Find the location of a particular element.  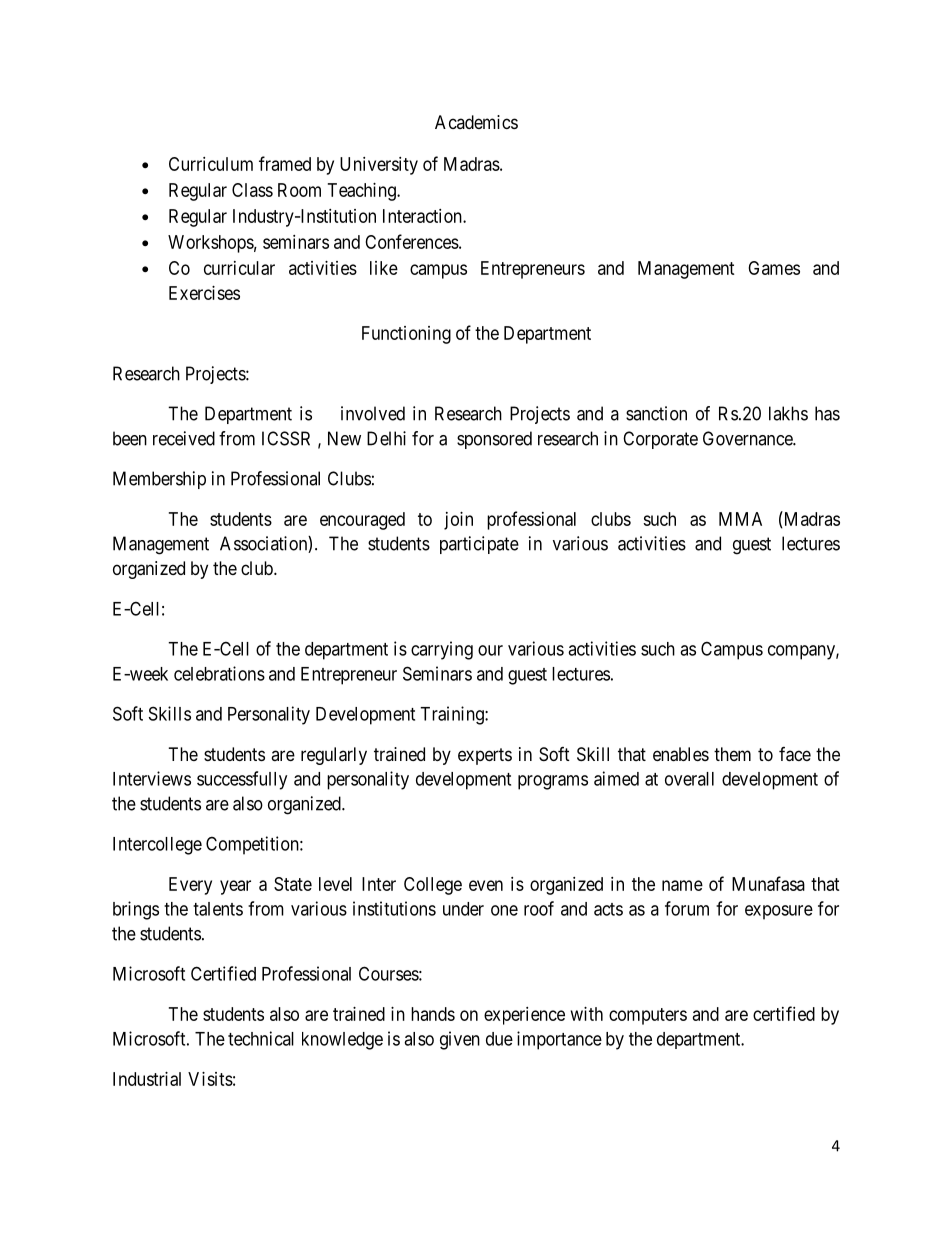

received is located at coordinates (184, 438).
